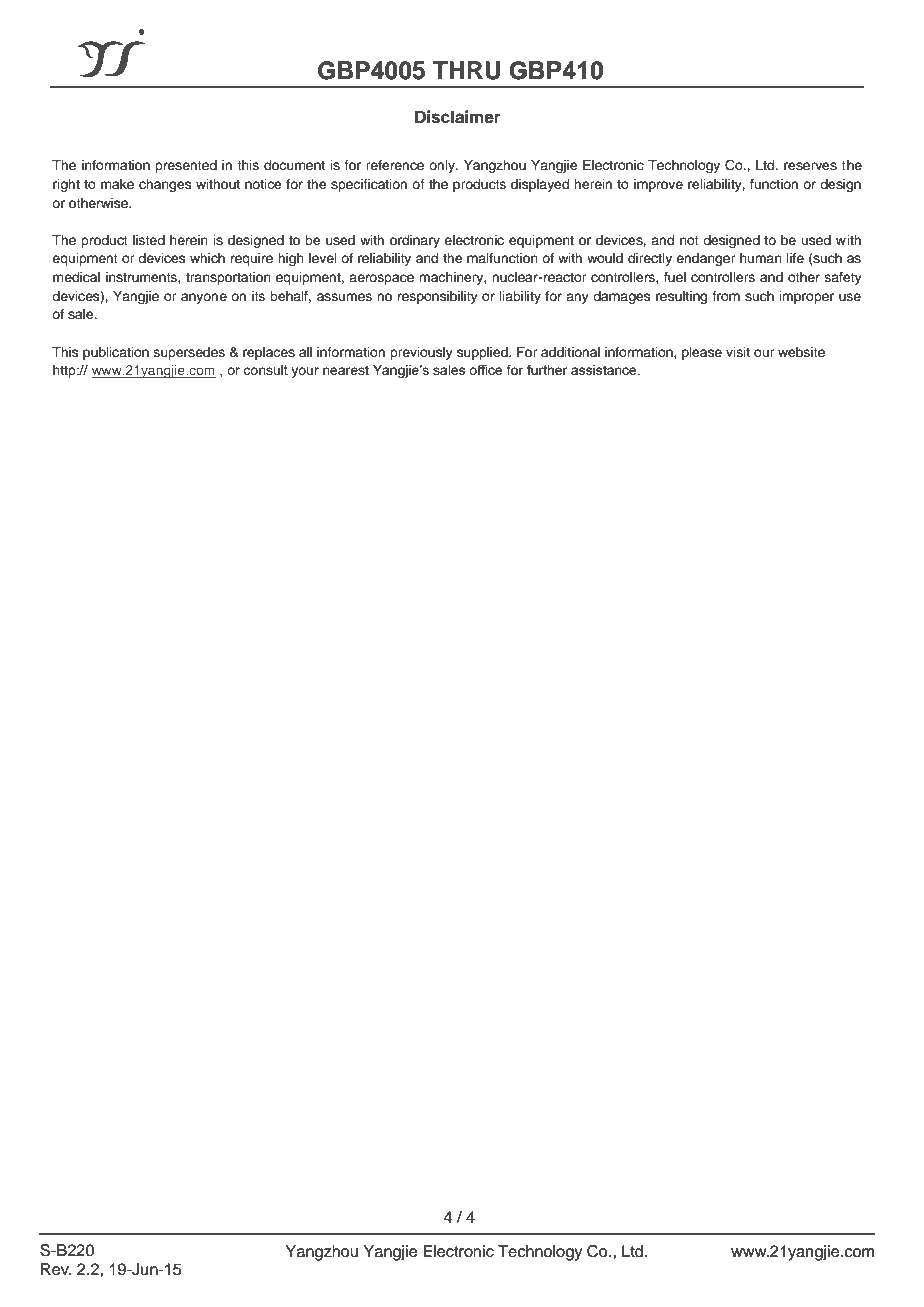 The width and height of the screenshot is (924, 1307). Describe the element at coordinates (149, 240) in the screenshot. I see `listed` at that location.
